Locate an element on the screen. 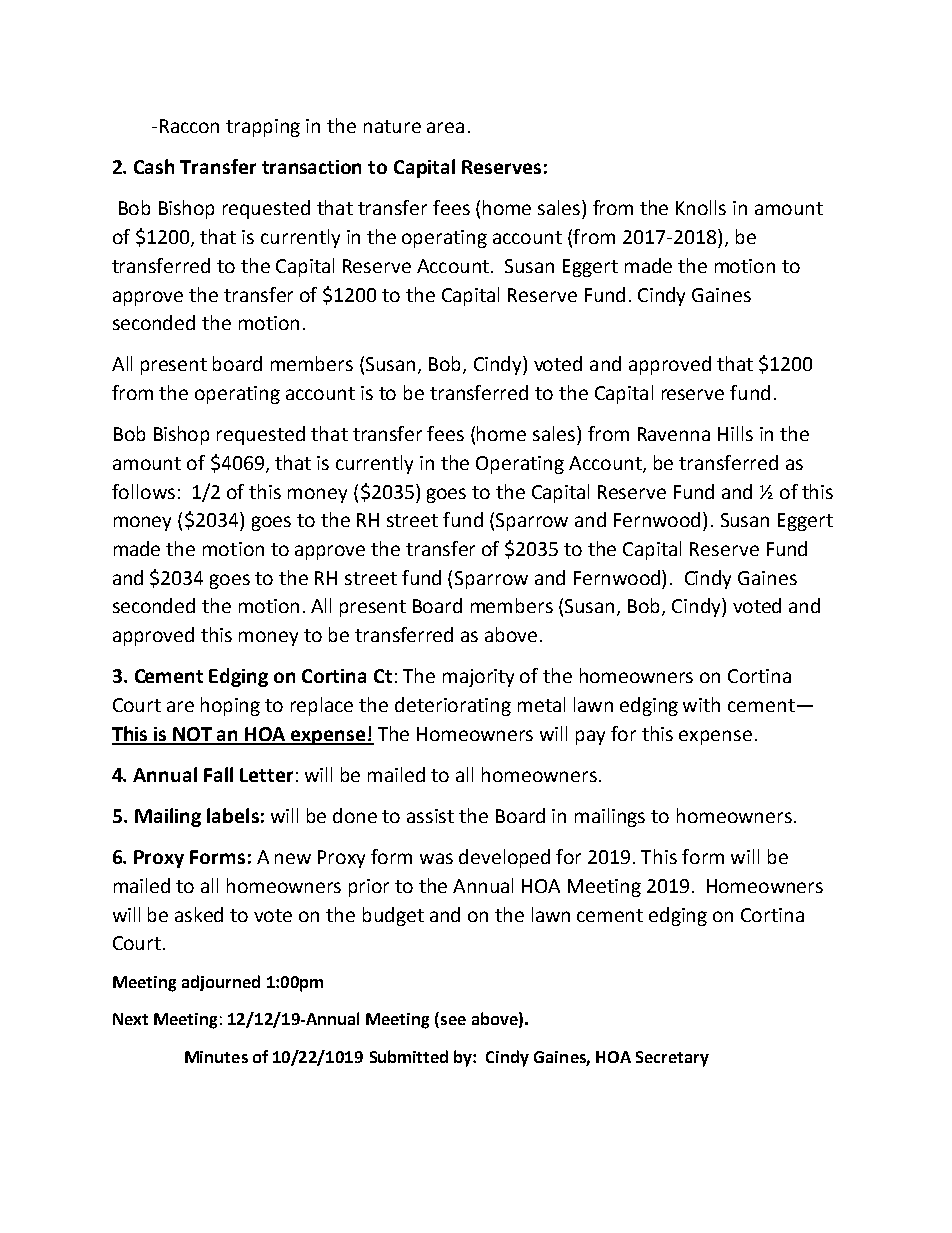 The width and height of the screenshot is (952, 1233). Hills is located at coordinates (735, 433).
